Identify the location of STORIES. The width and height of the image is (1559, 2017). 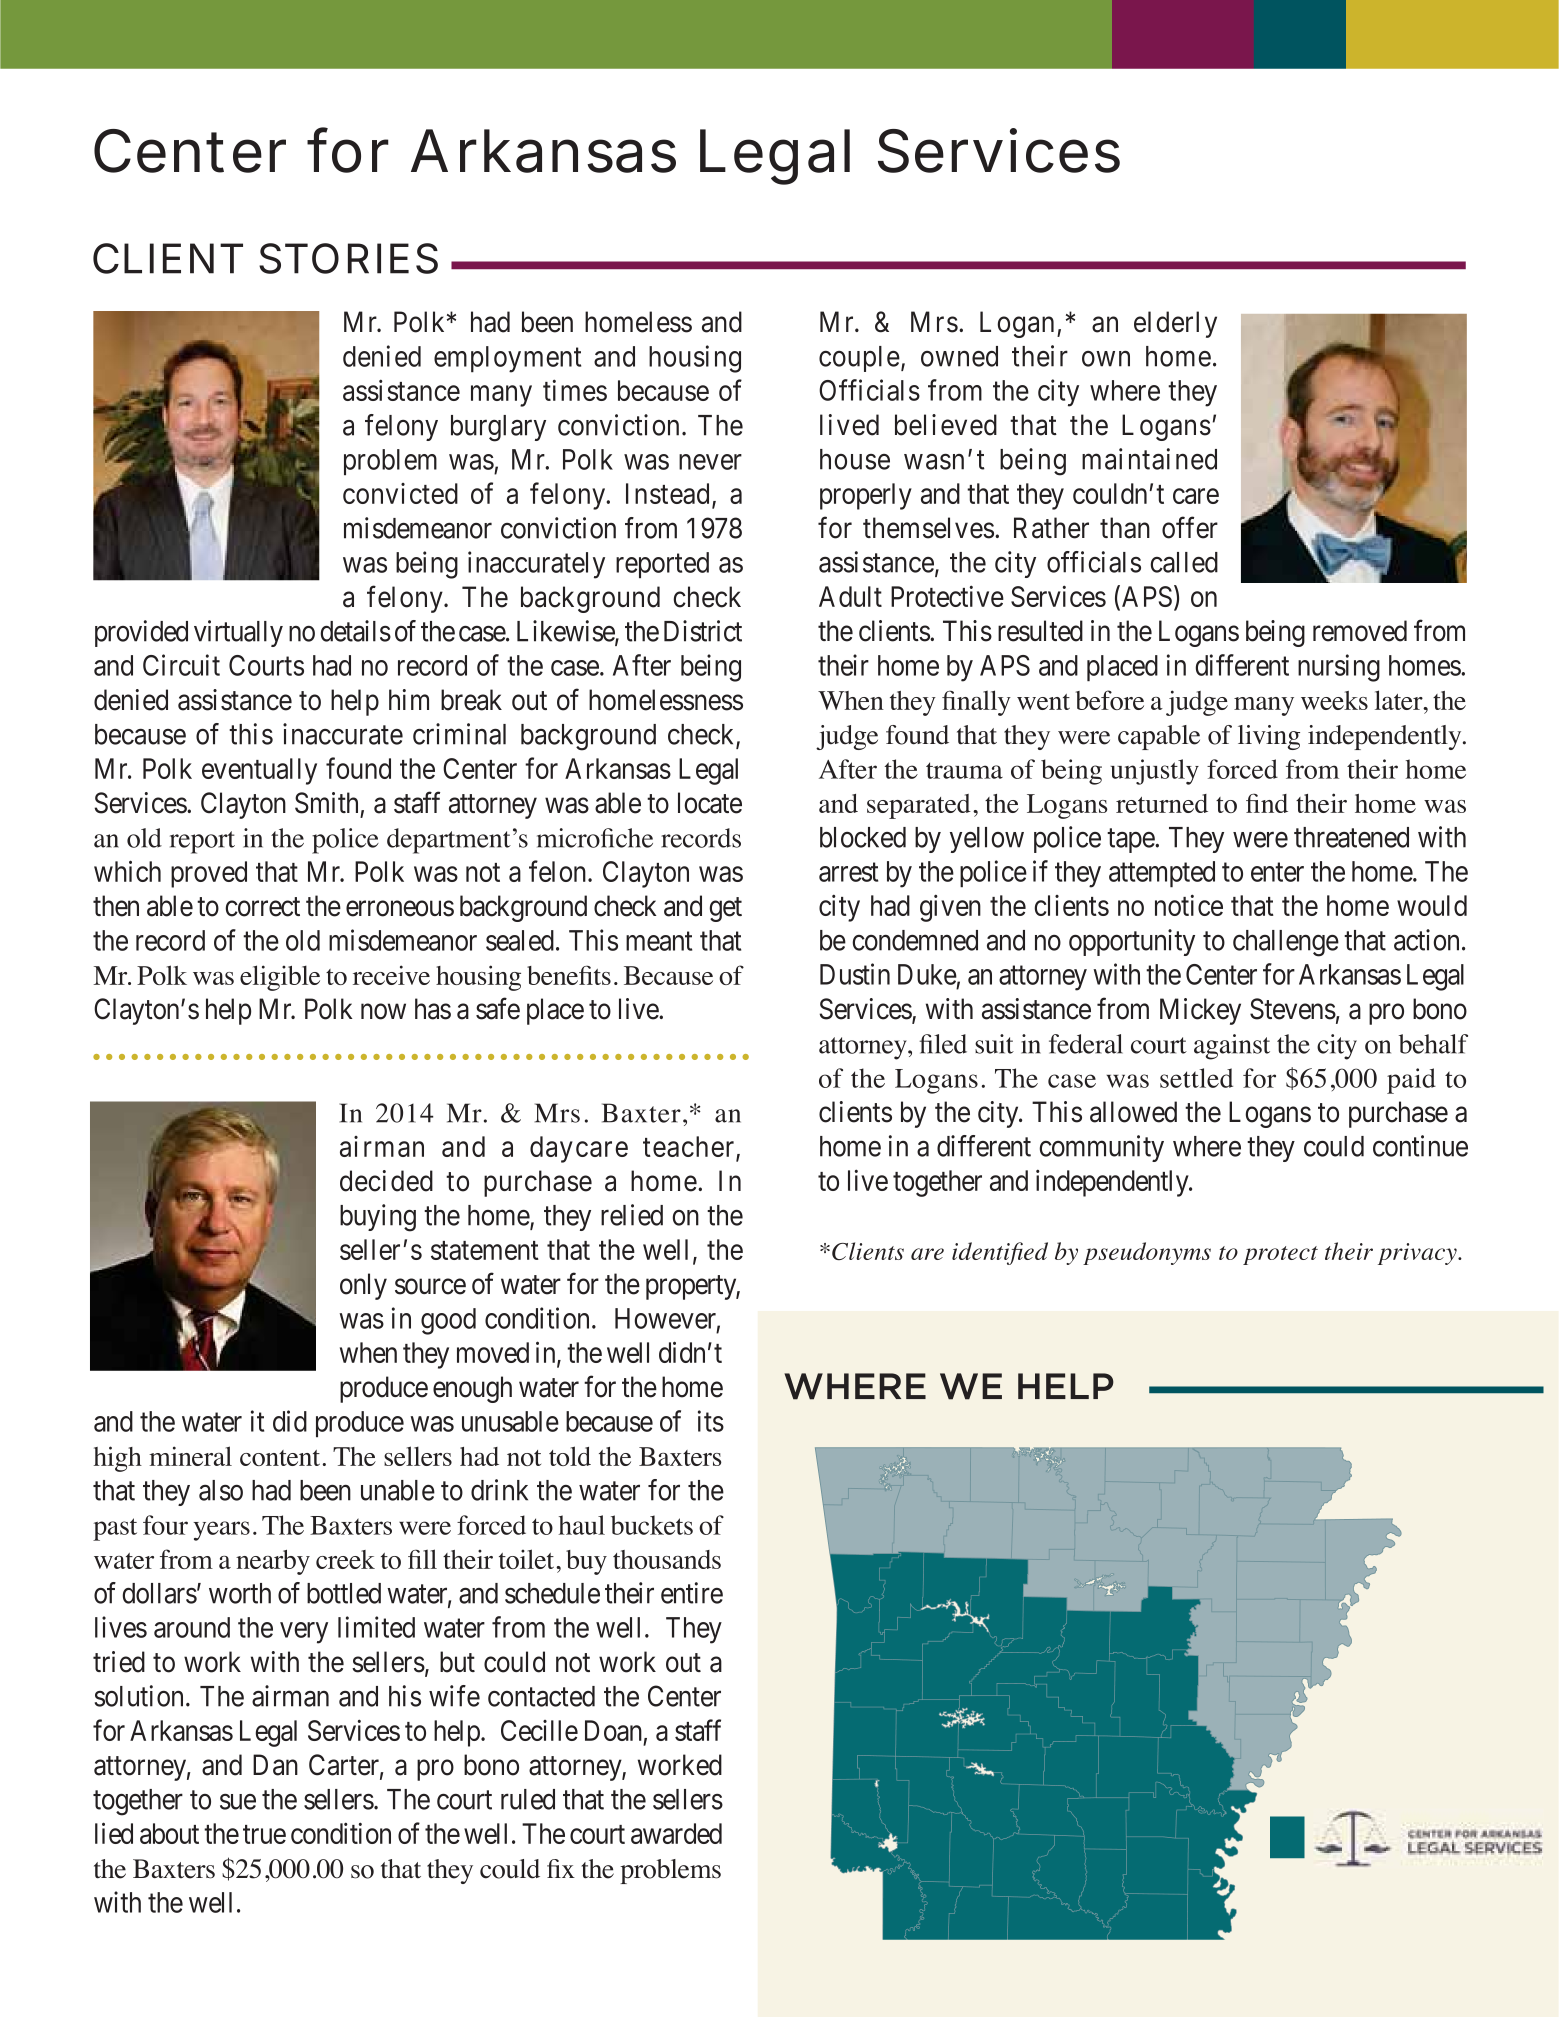
(348, 258).
